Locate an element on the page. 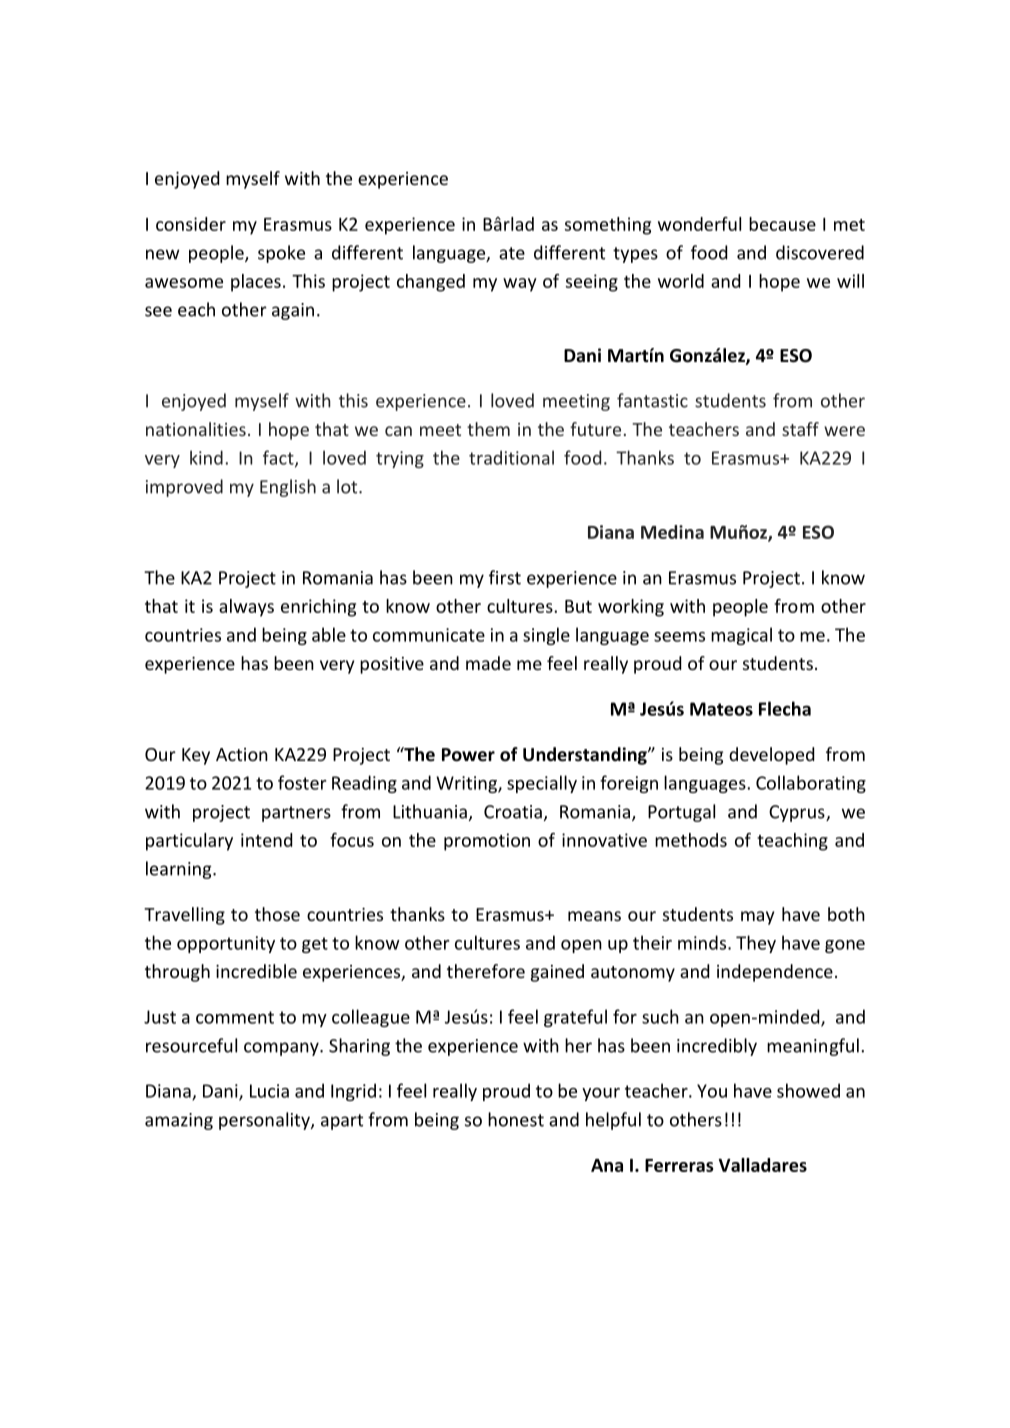  always is located at coordinates (246, 608).
